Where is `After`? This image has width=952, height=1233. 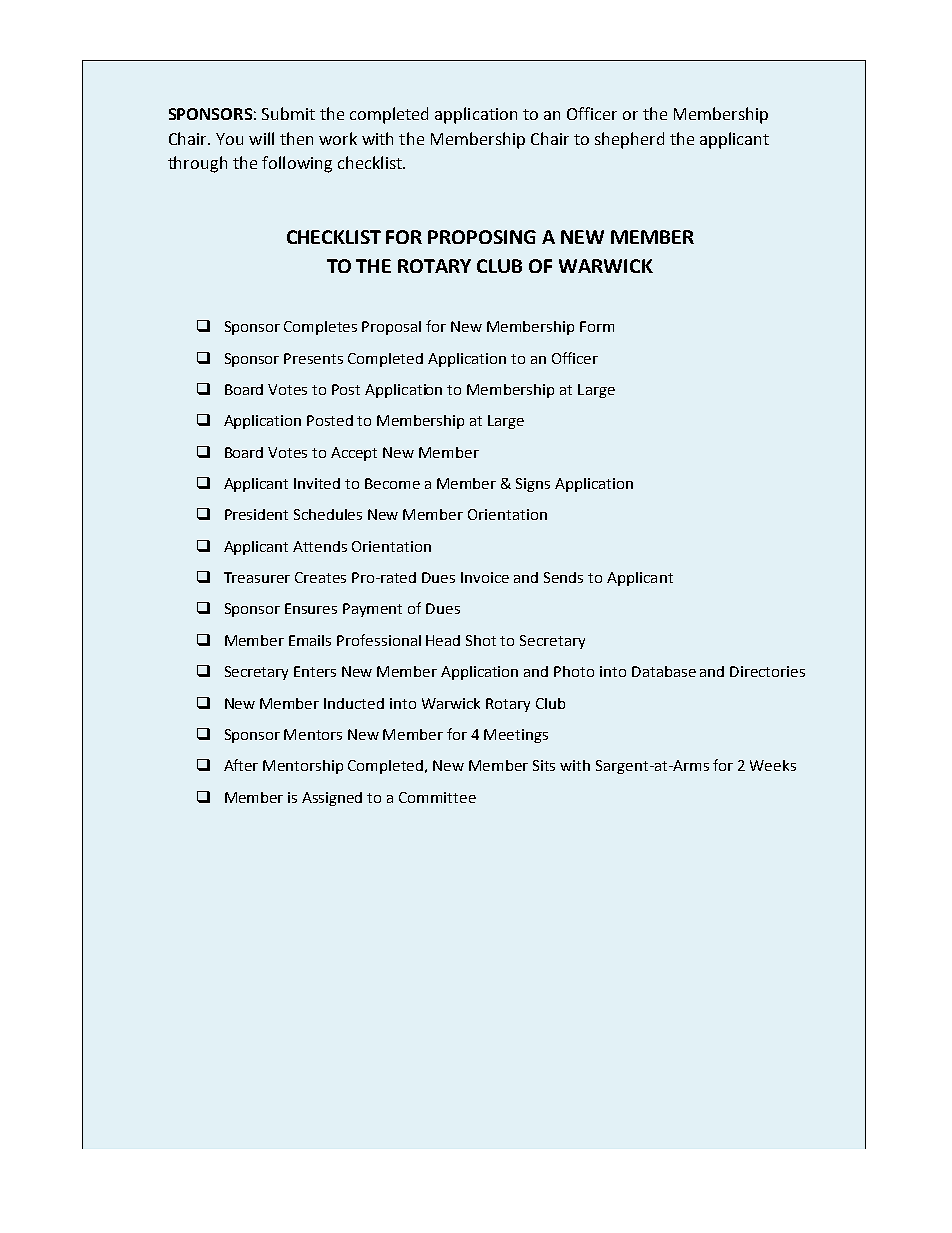
After is located at coordinates (241, 765).
